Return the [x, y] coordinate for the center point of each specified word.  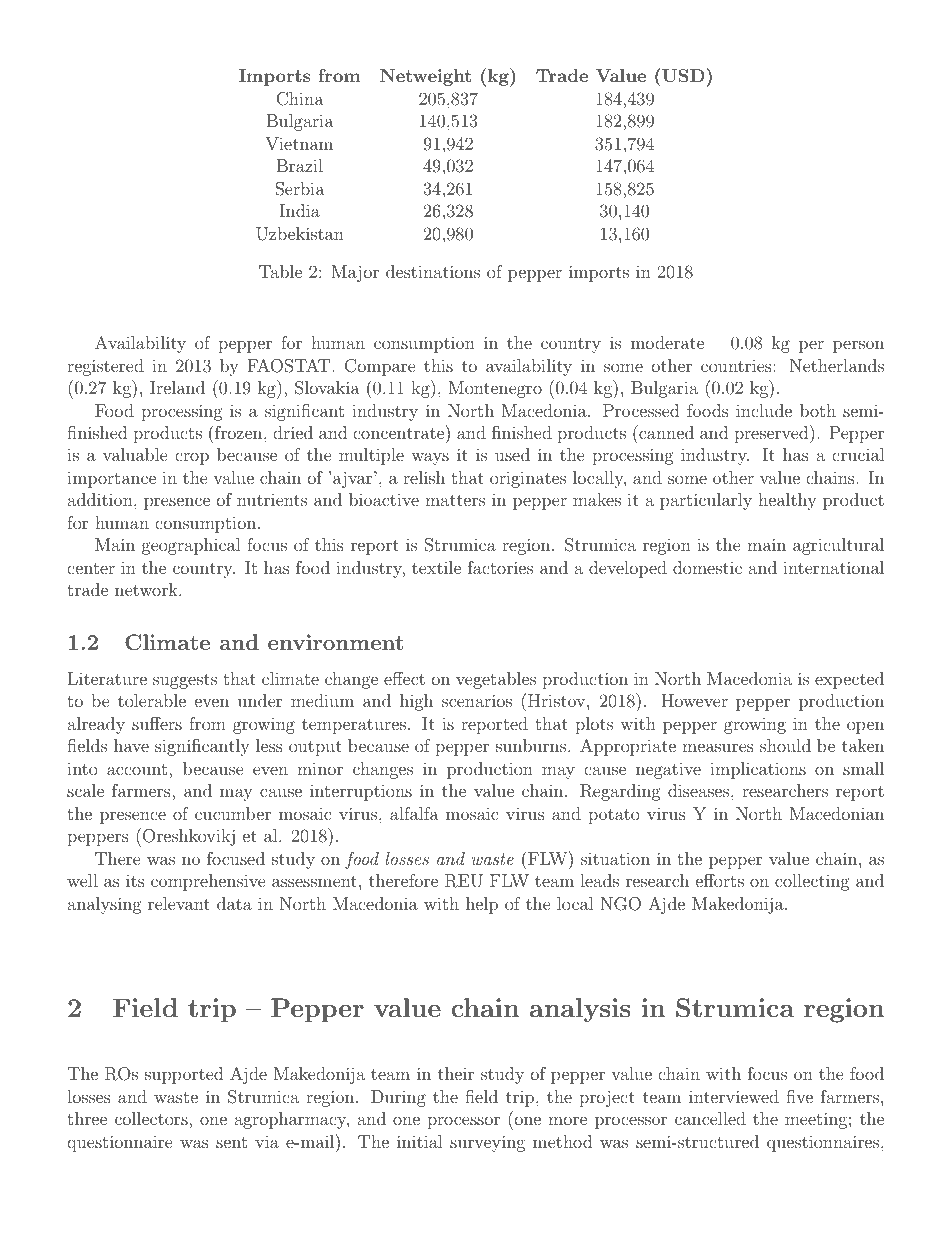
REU [464, 881]
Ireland [177, 387]
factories [500, 567]
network [147, 589]
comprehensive [208, 882]
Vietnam [299, 143]
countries [737, 366]
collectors [152, 1118]
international [833, 567]
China [300, 99]
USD [682, 75]
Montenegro [495, 389]
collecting [812, 882]
